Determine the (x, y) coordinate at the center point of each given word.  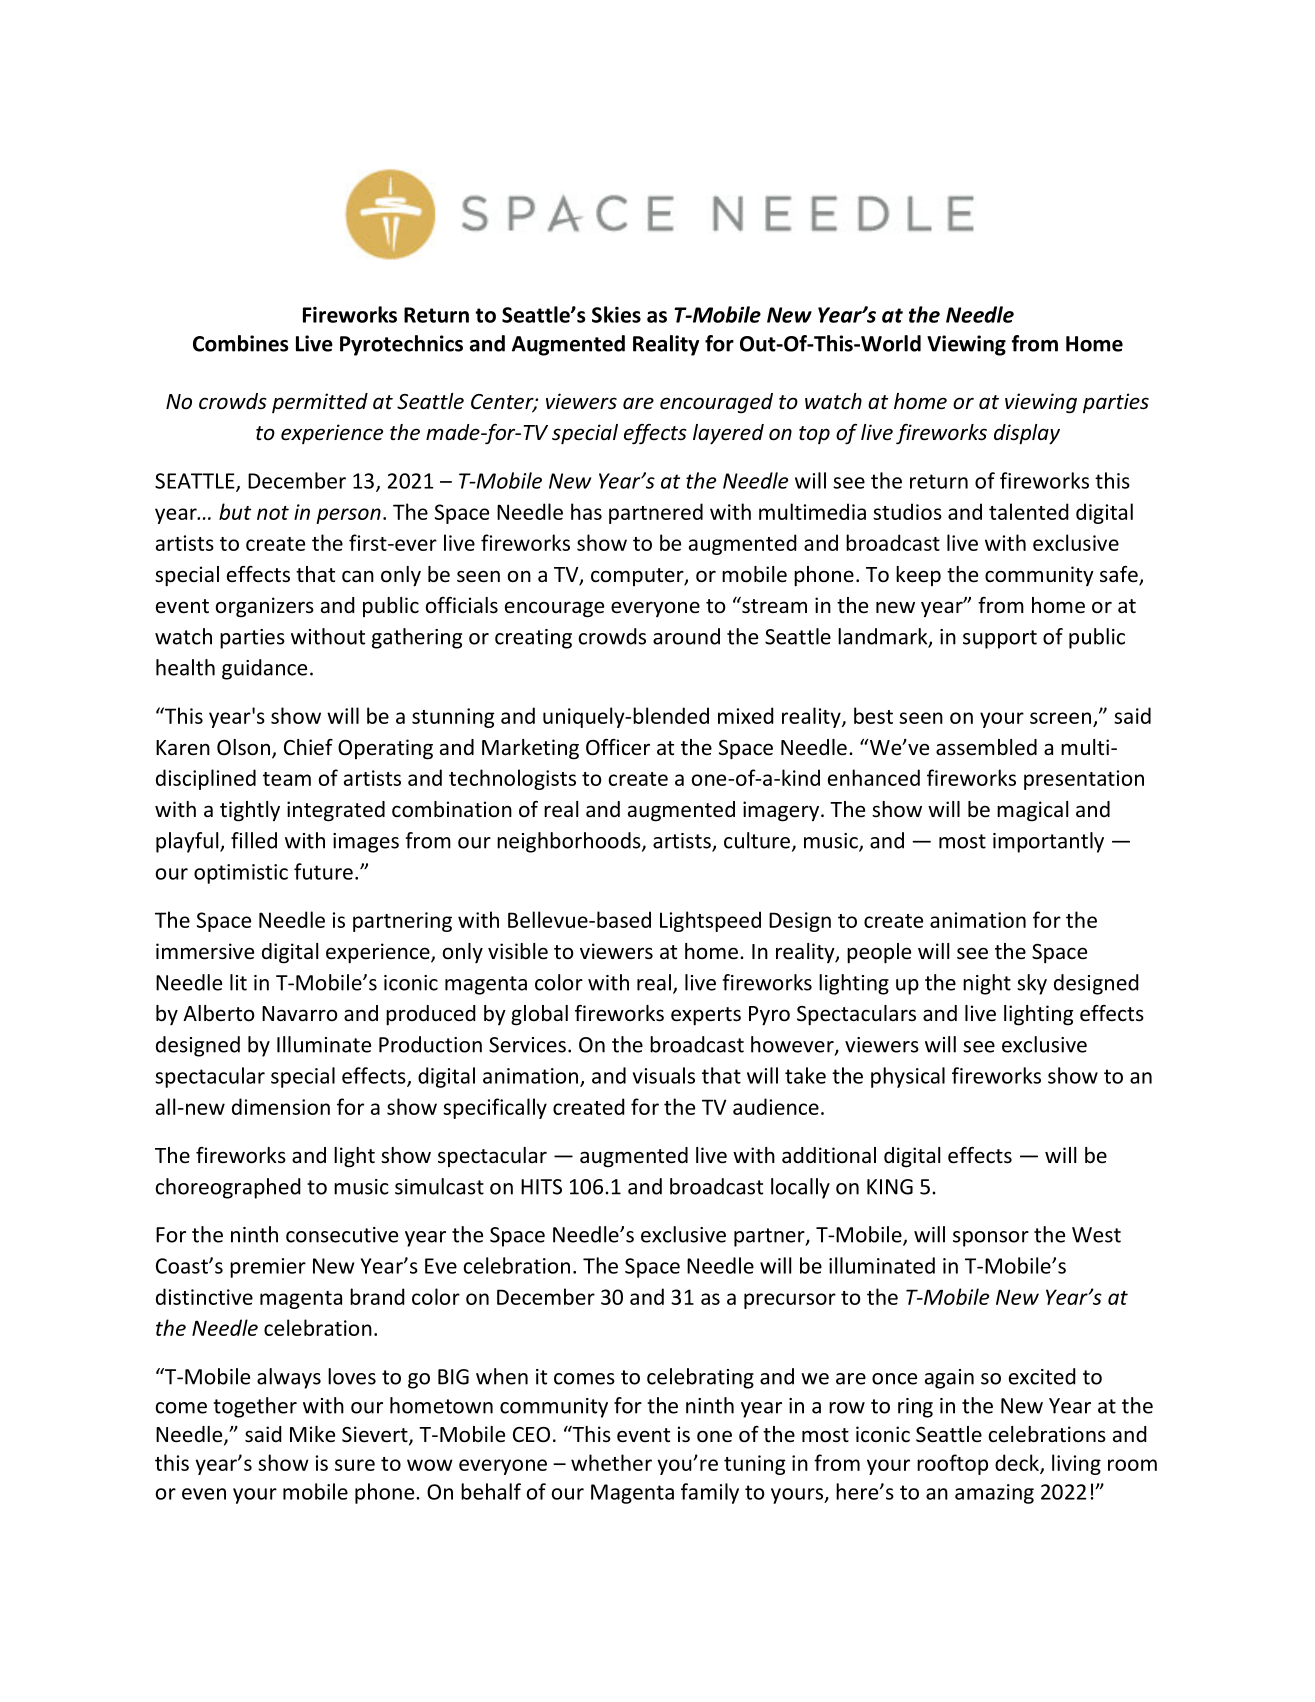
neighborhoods (570, 842)
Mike (312, 1434)
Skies (616, 314)
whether (611, 1462)
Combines (240, 343)
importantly (1048, 842)
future (323, 871)
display (1027, 434)
